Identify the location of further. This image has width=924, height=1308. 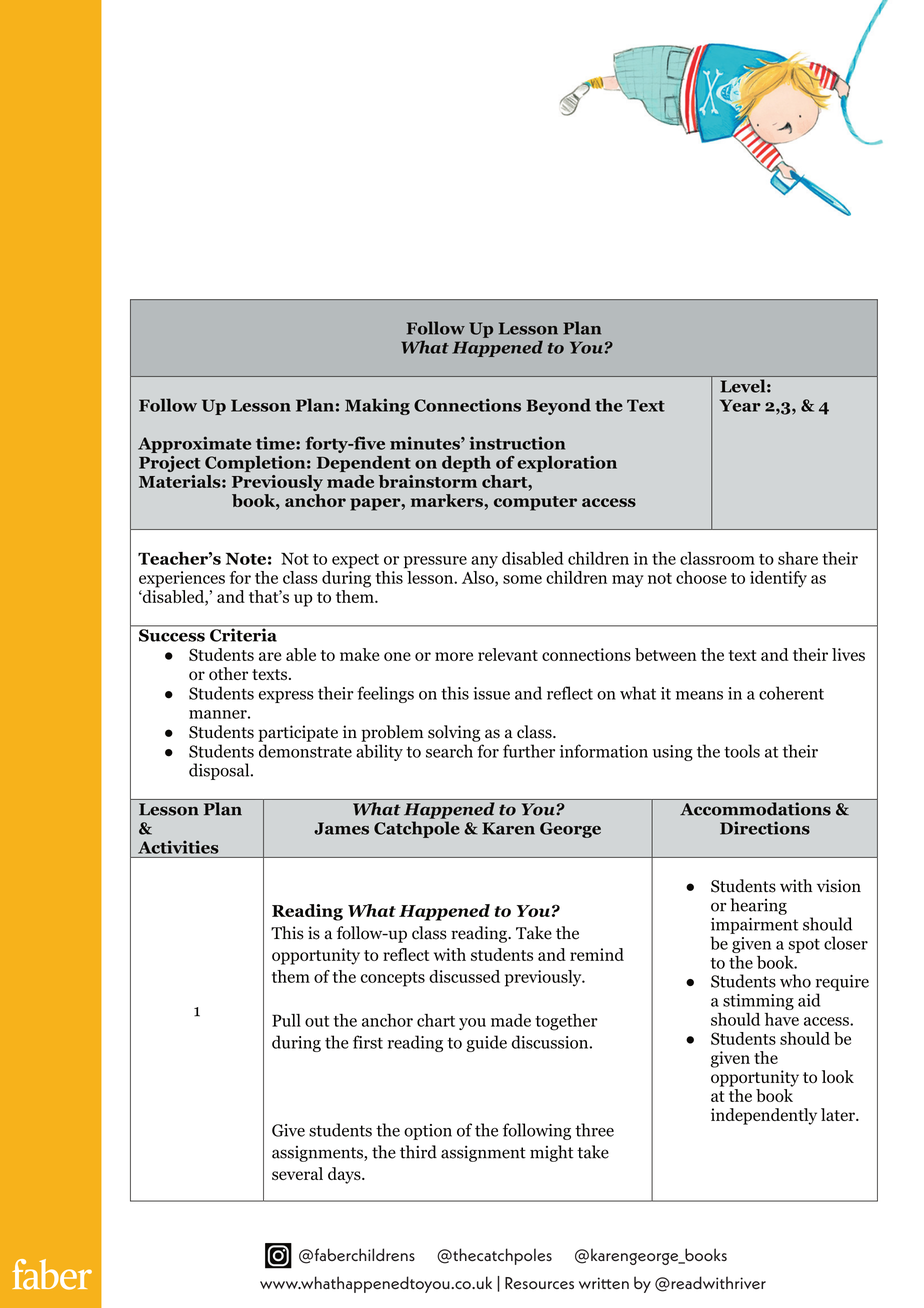
(529, 751).
